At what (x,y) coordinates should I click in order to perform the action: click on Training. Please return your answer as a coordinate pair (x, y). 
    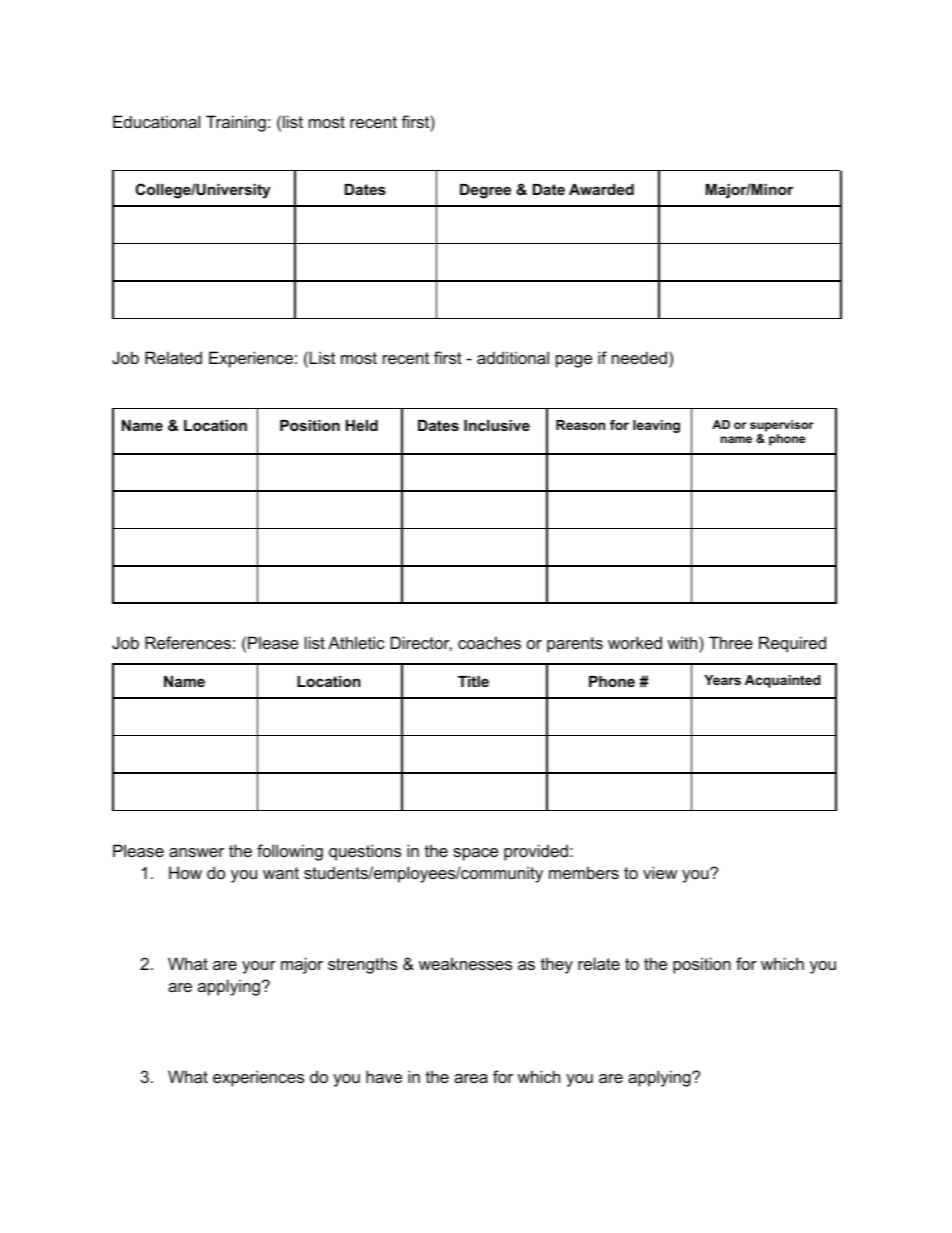
    Looking at the image, I should click on (236, 123).
